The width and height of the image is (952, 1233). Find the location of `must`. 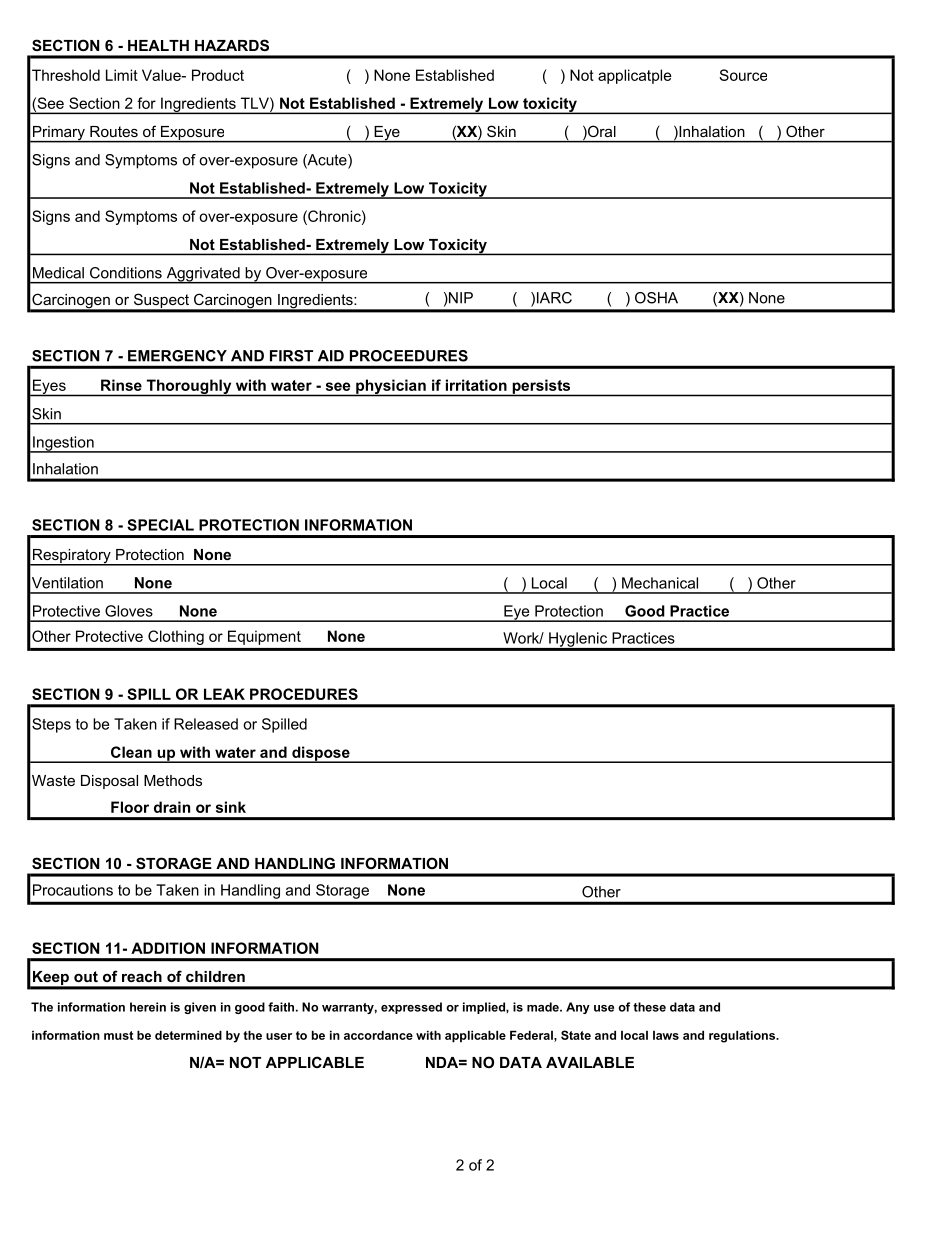

must is located at coordinates (118, 1035).
